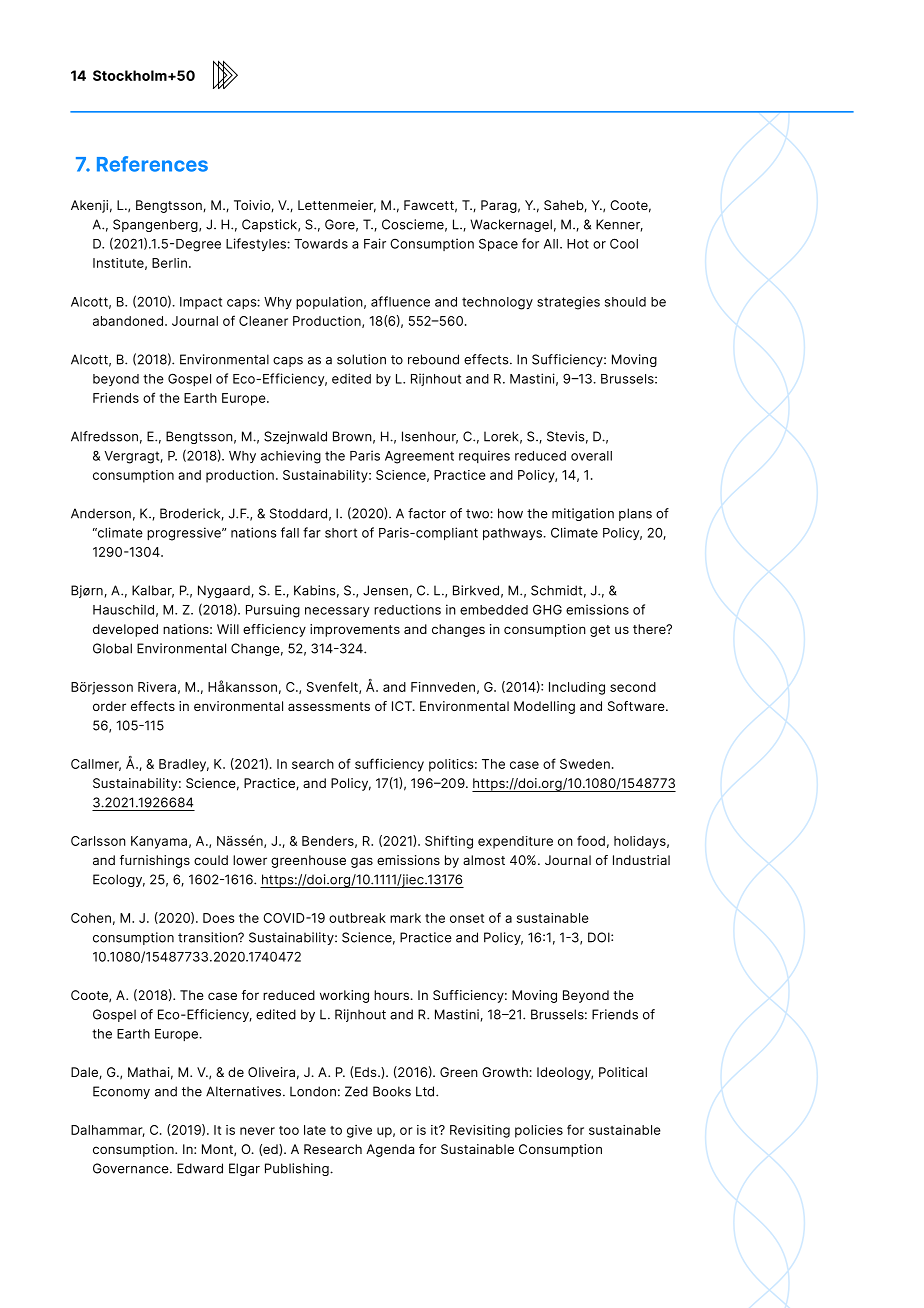 The width and height of the screenshot is (924, 1308). Describe the element at coordinates (355, 630) in the screenshot. I see `improvements` at that location.
